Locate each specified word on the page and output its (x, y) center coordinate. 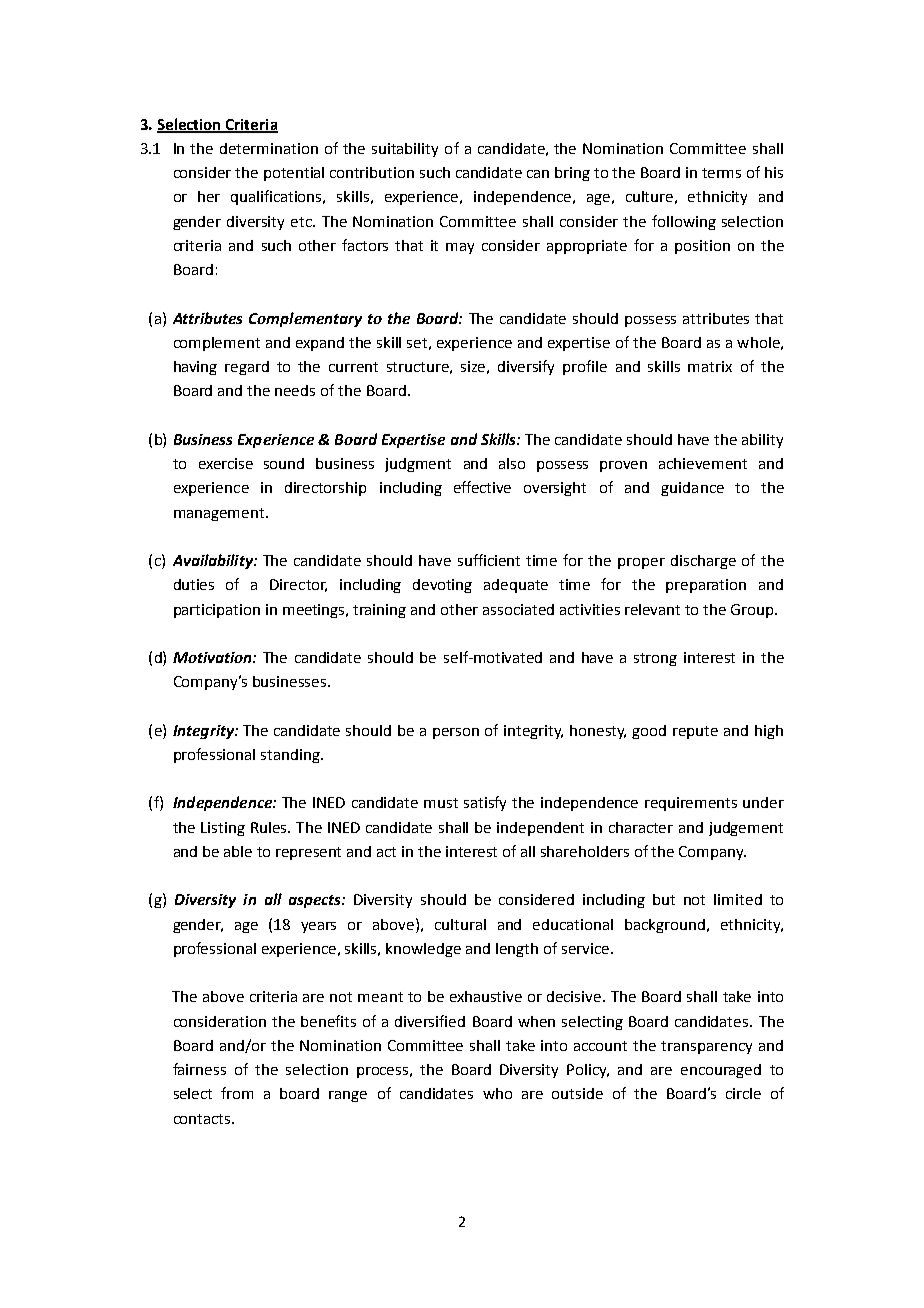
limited (738, 899)
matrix (710, 366)
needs (295, 390)
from (237, 1093)
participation (217, 611)
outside (577, 1093)
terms (721, 173)
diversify (526, 367)
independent (540, 829)
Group (753, 611)
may (460, 248)
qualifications (278, 197)
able (238, 851)
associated (518, 609)
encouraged (721, 1071)
